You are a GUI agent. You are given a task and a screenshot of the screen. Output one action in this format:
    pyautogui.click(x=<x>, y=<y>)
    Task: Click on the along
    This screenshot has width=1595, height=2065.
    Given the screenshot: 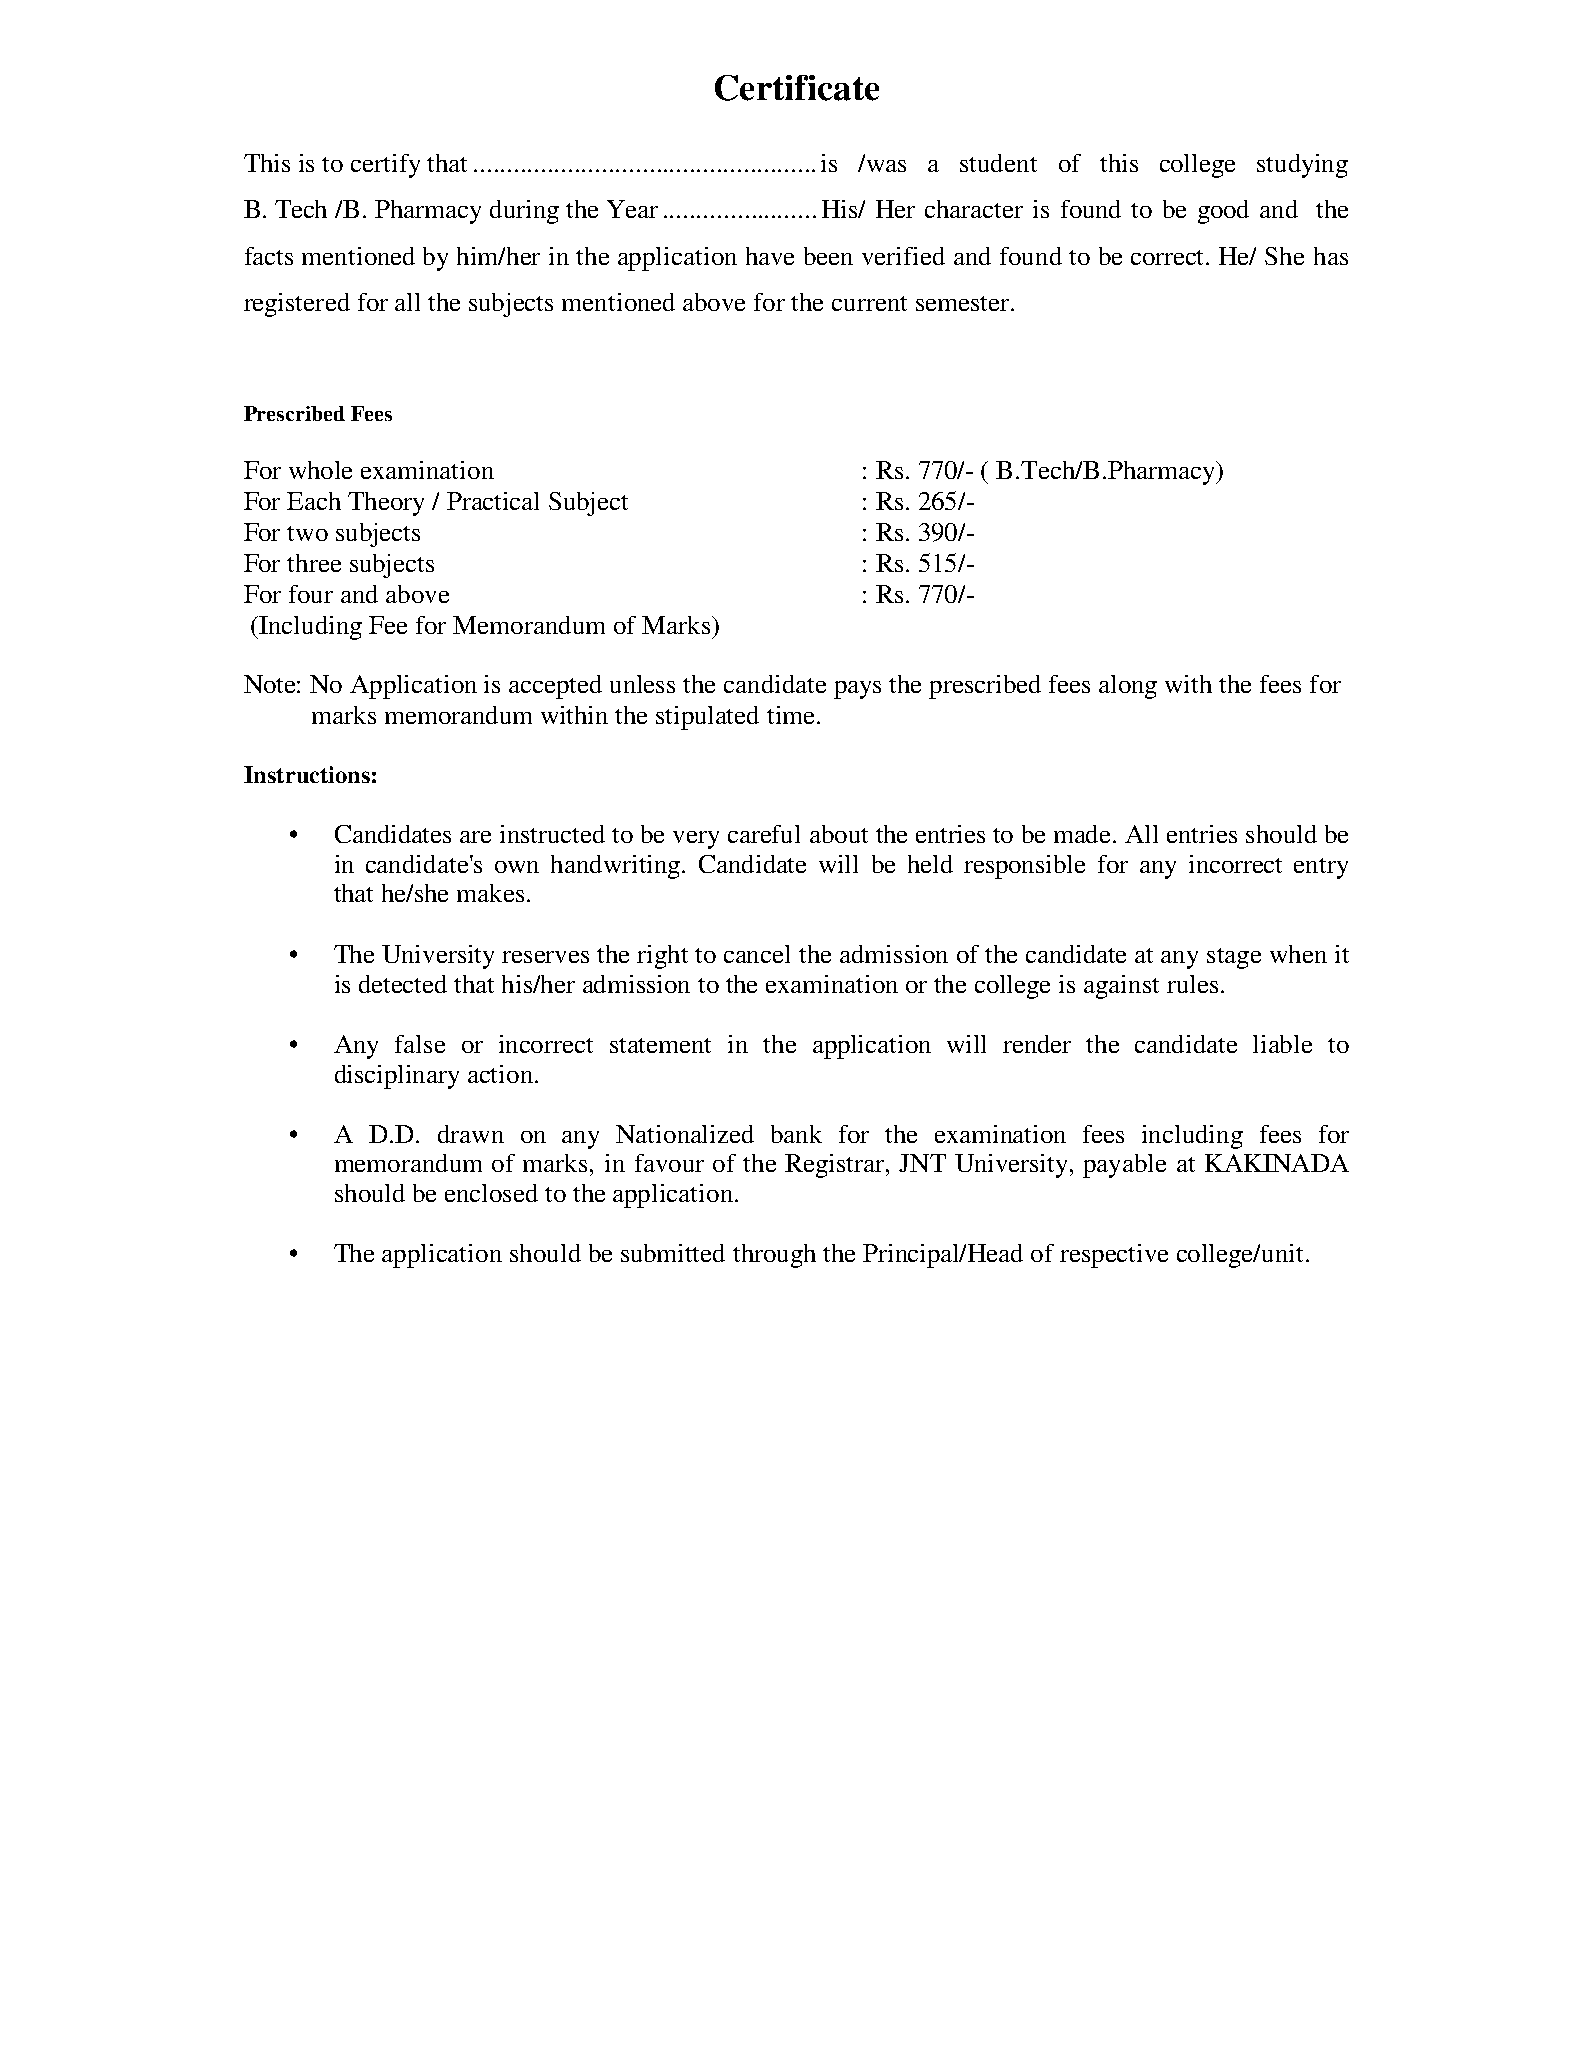 What is the action you would take?
    pyautogui.click(x=1128, y=687)
